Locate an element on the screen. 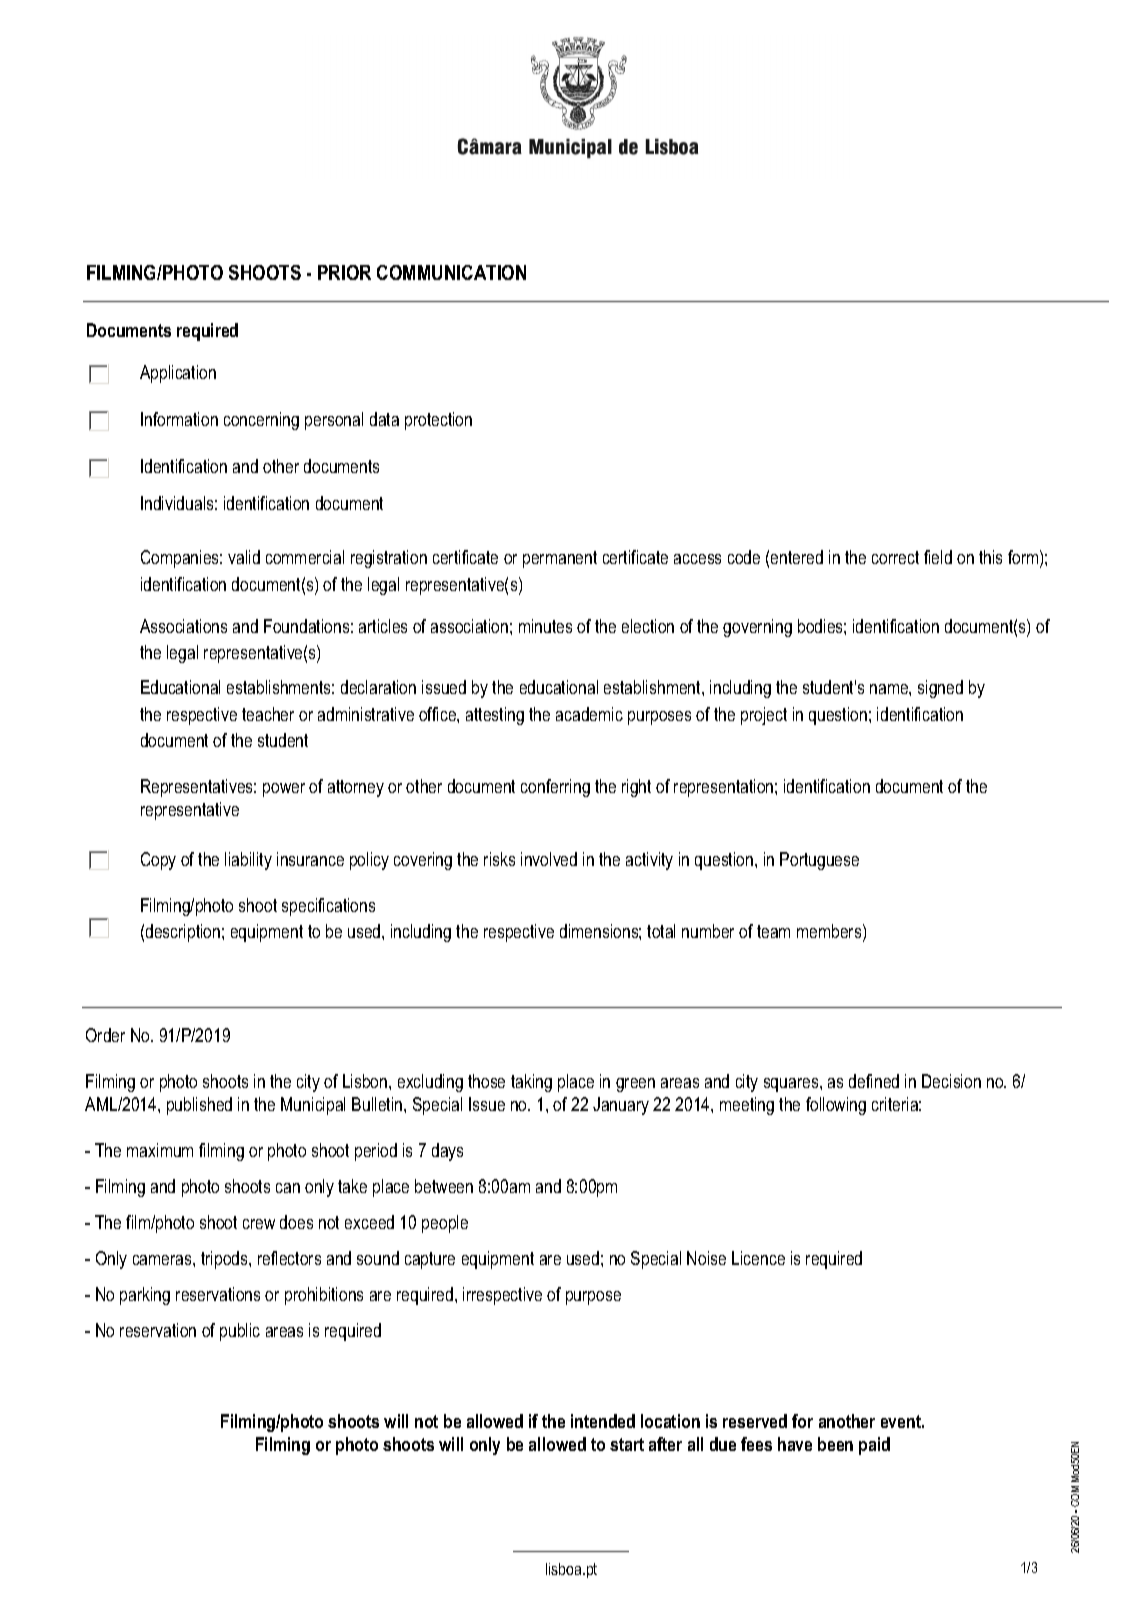 Image resolution: width=1143 pixels, height=1617 pixels. COMMUNICATION is located at coordinates (451, 272).
